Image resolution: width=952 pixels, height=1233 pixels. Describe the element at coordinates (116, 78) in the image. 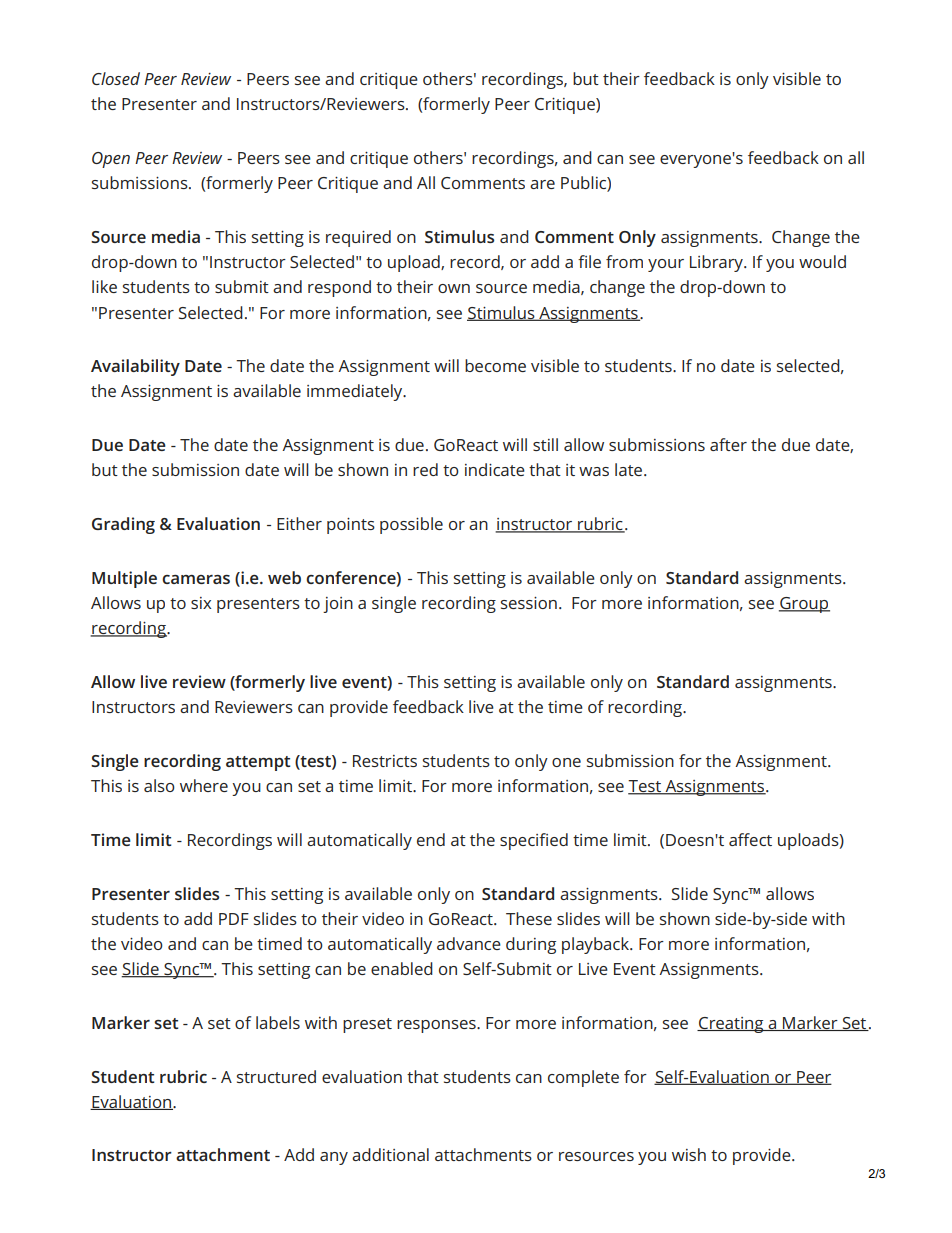

I see `Closed` at that location.
